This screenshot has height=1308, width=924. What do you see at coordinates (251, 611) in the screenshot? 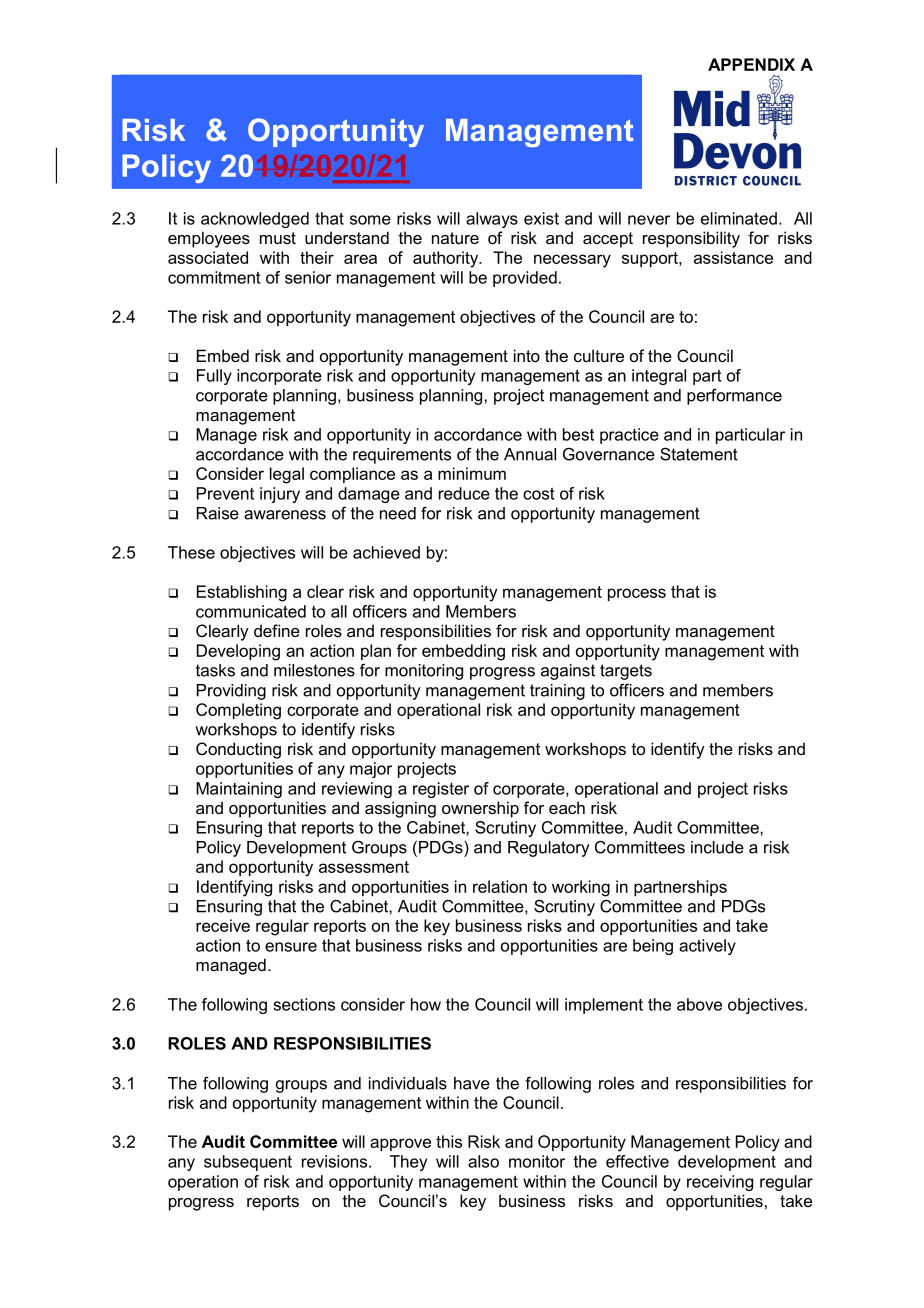
I see `communicated` at bounding box center [251, 611].
